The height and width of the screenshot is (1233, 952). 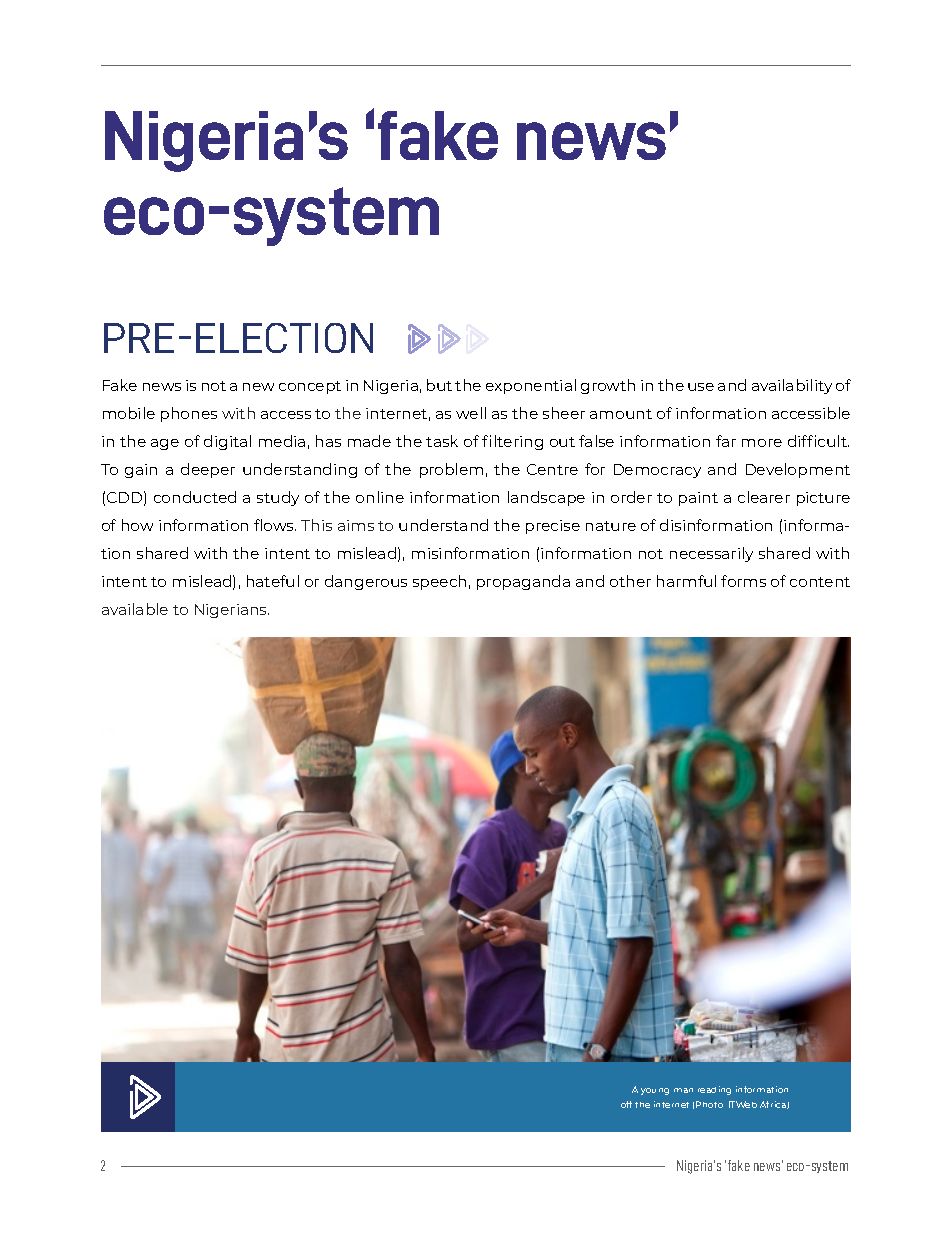 I want to click on use, so click(x=701, y=387).
